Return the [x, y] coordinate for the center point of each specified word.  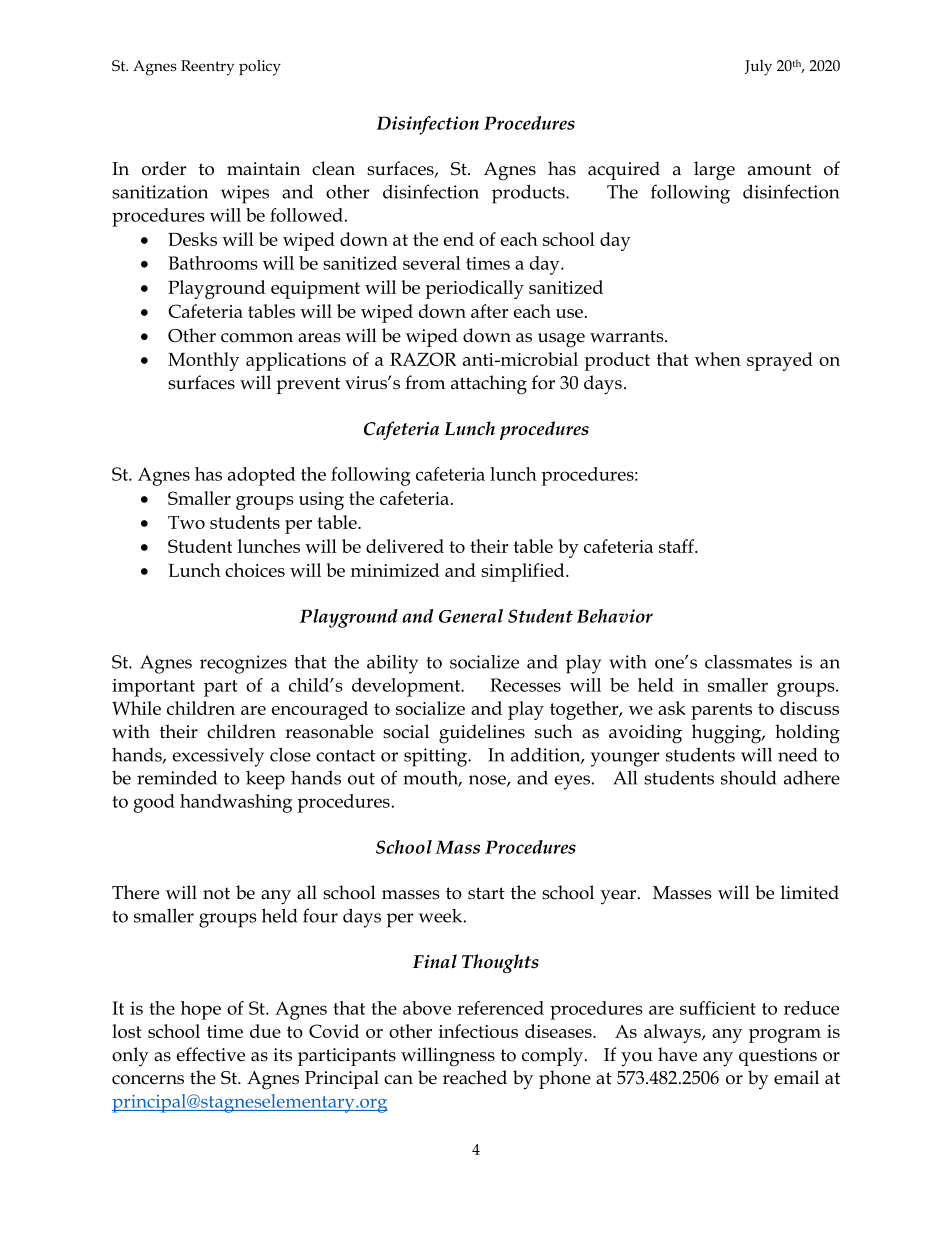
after [490, 311]
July [758, 68]
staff [677, 546]
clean [333, 168]
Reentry [207, 68]
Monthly [203, 361]
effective [211, 1054]
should [748, 778]
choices [255, 570]
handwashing [236, 803]
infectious [478, 1031]
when [718, 359]
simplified [524, 572]
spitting [437, 757]
